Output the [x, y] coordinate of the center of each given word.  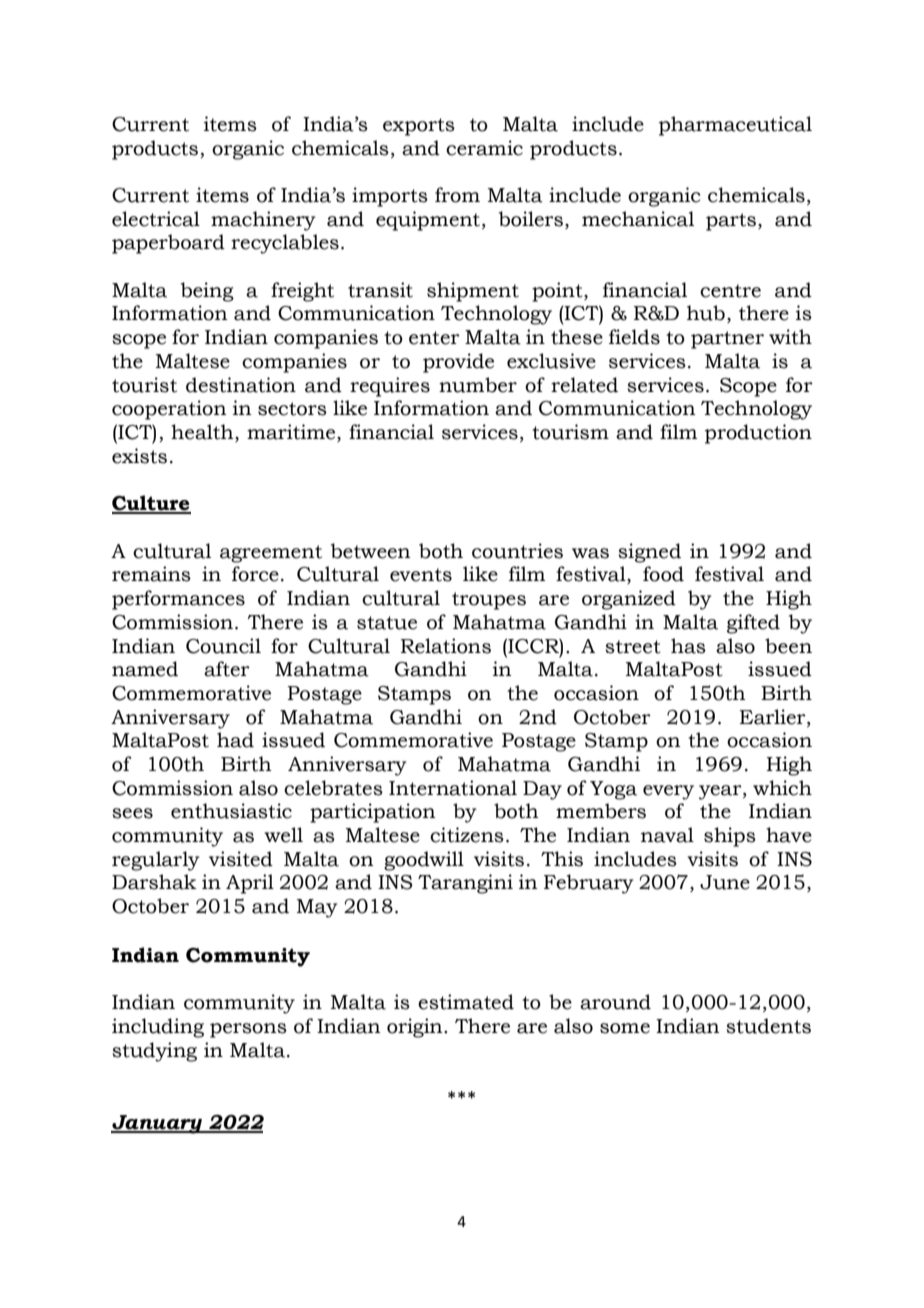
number [478, 385]
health [203, 433]
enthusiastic [231, 811]
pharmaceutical [735, 126]
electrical [156, 219]
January [158, 1124]
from [457, 195]
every [668, 792]
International [453, 788]
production [758, 434]
